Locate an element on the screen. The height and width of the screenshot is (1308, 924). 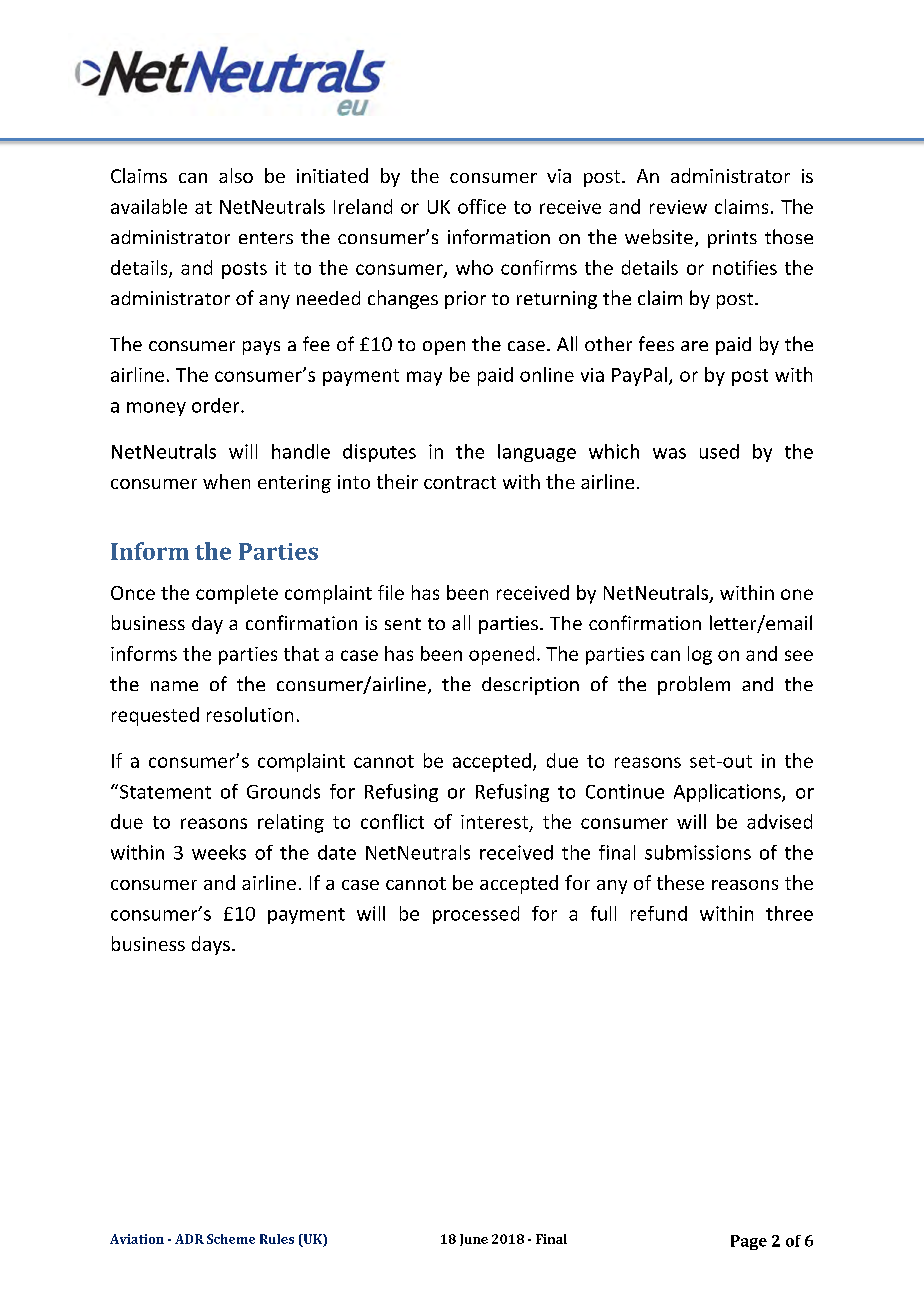
complete is located at coordinates (237, 594).
